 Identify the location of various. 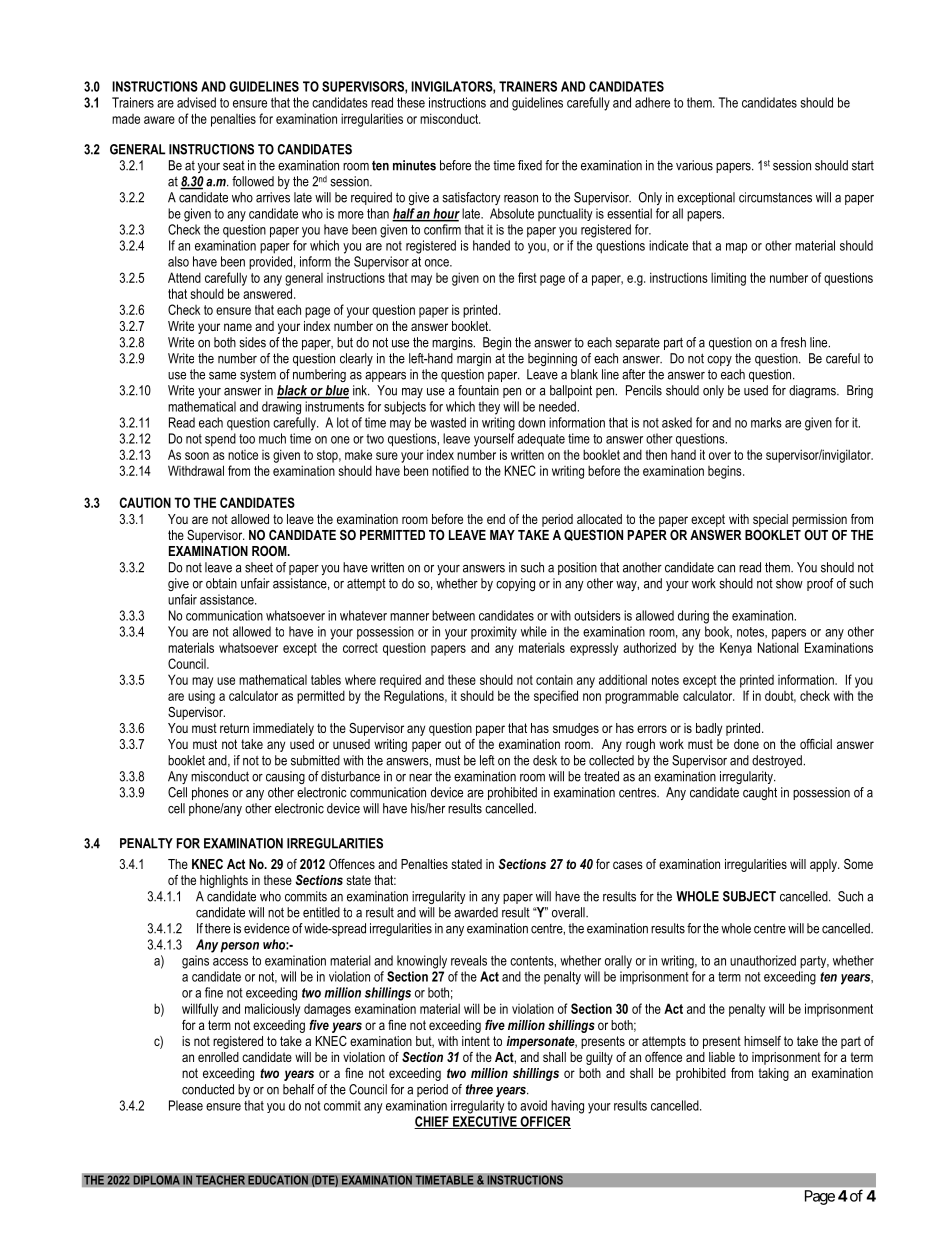
(694, 165).
